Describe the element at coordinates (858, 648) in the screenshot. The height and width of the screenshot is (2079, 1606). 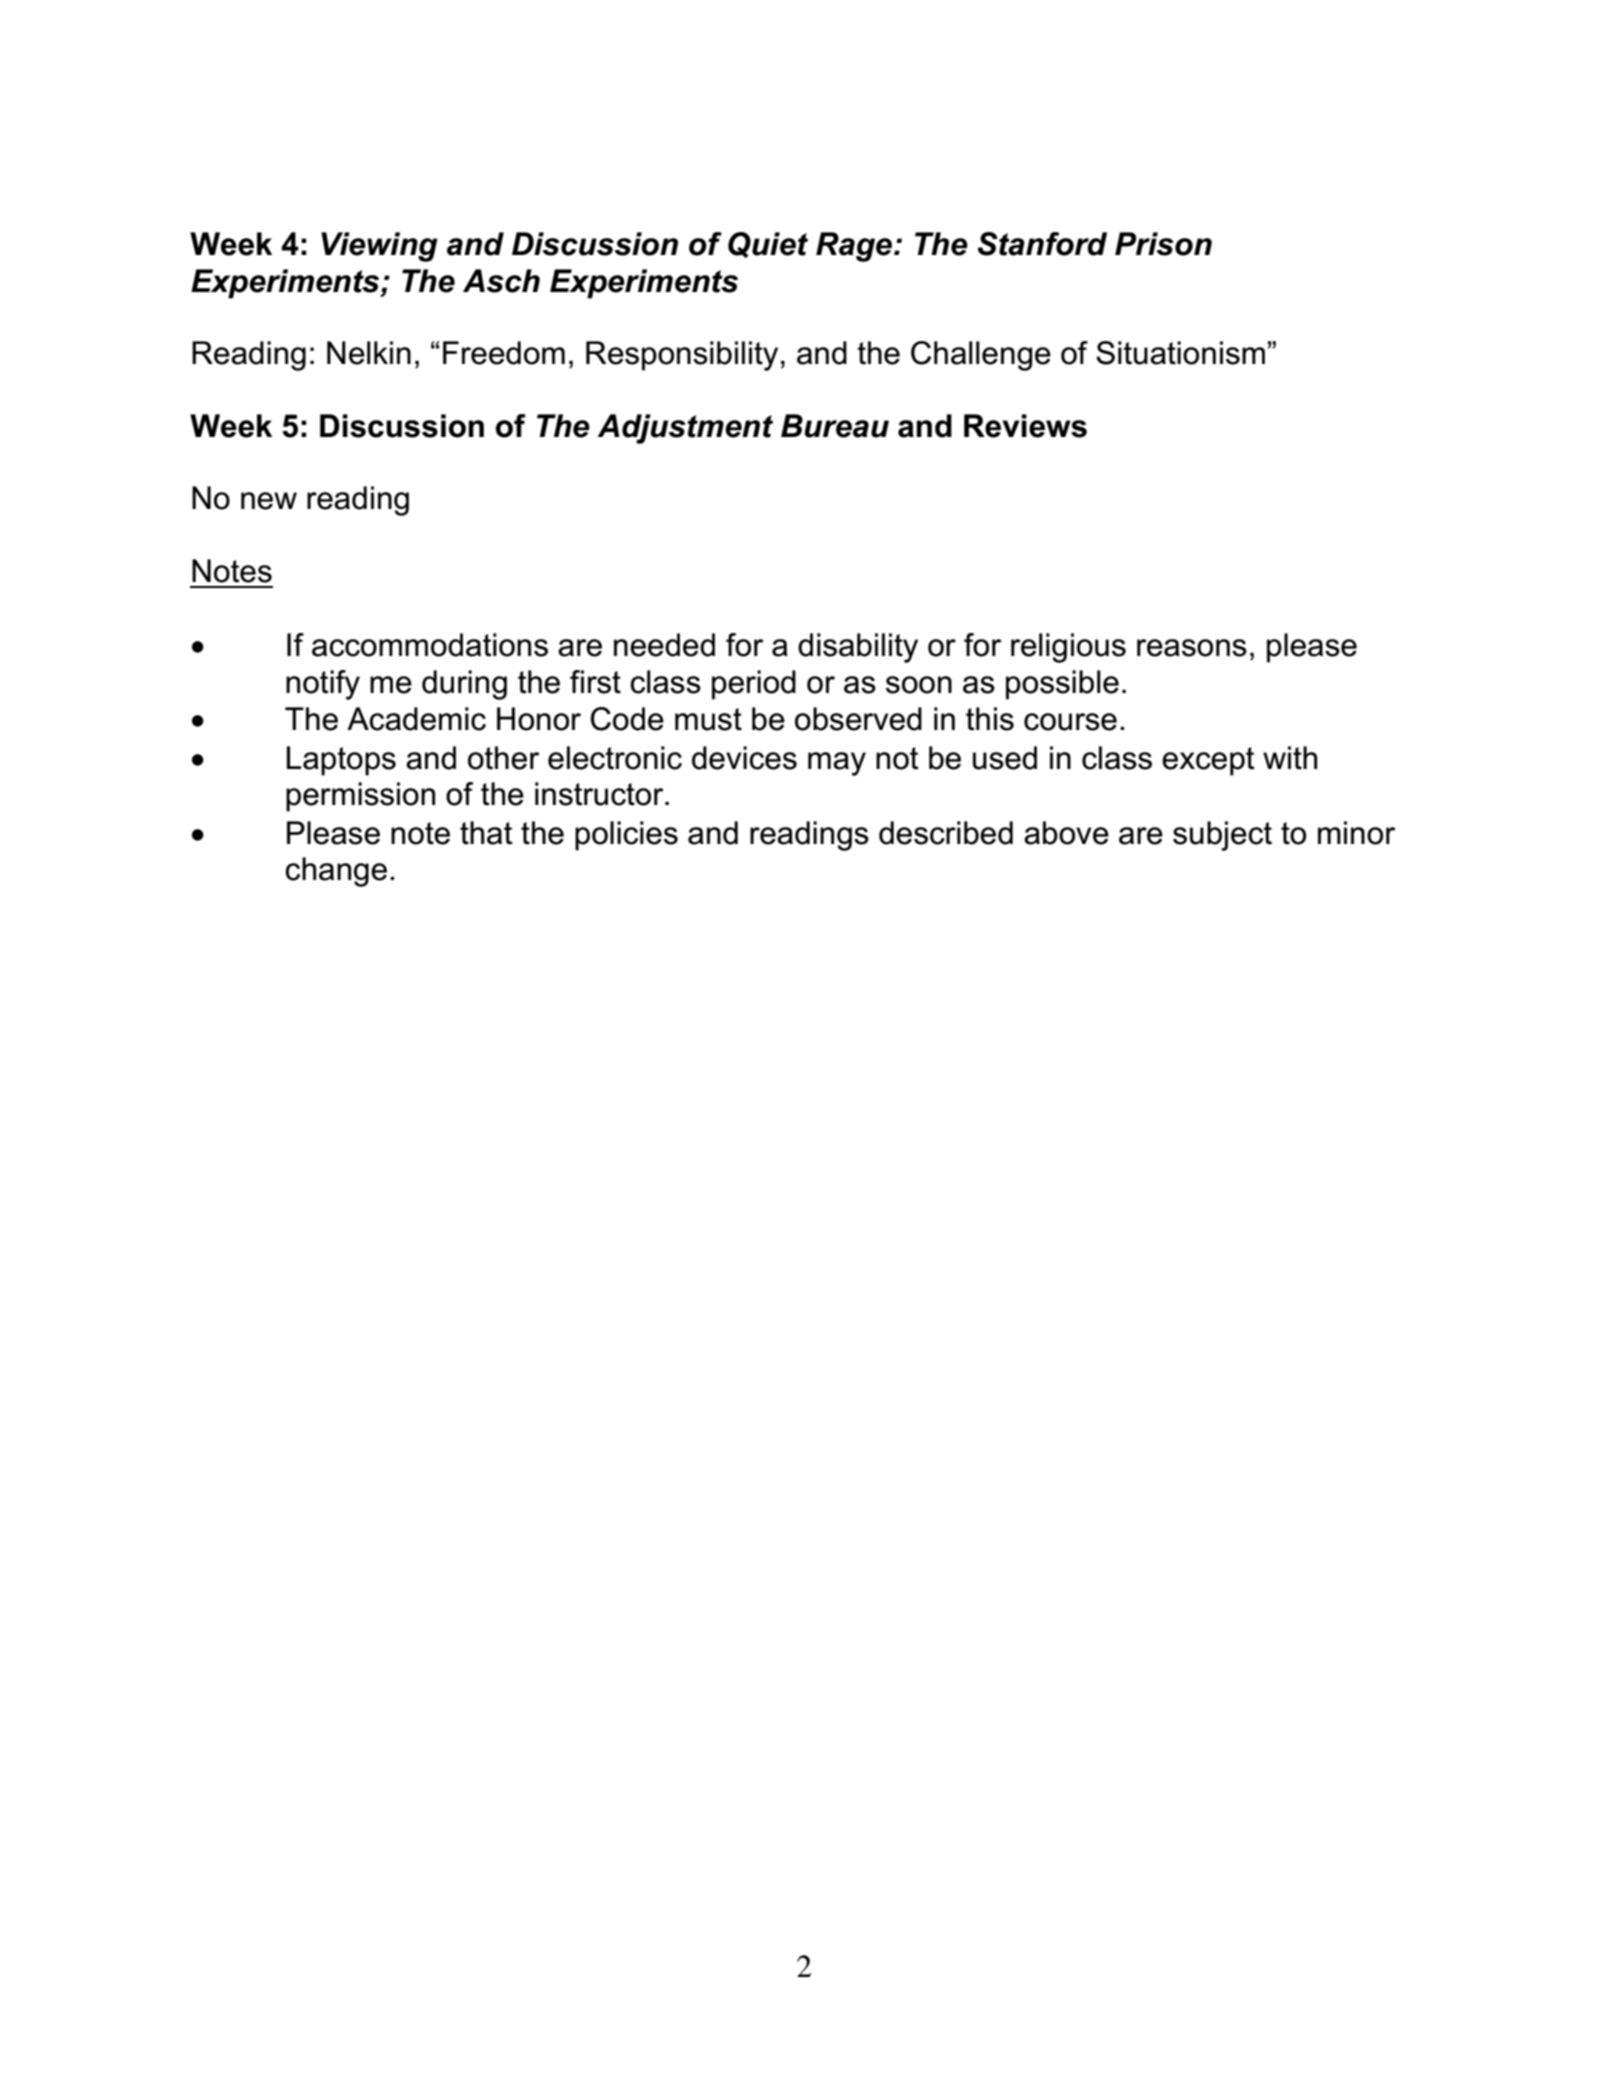
I see `disability` at that location.
